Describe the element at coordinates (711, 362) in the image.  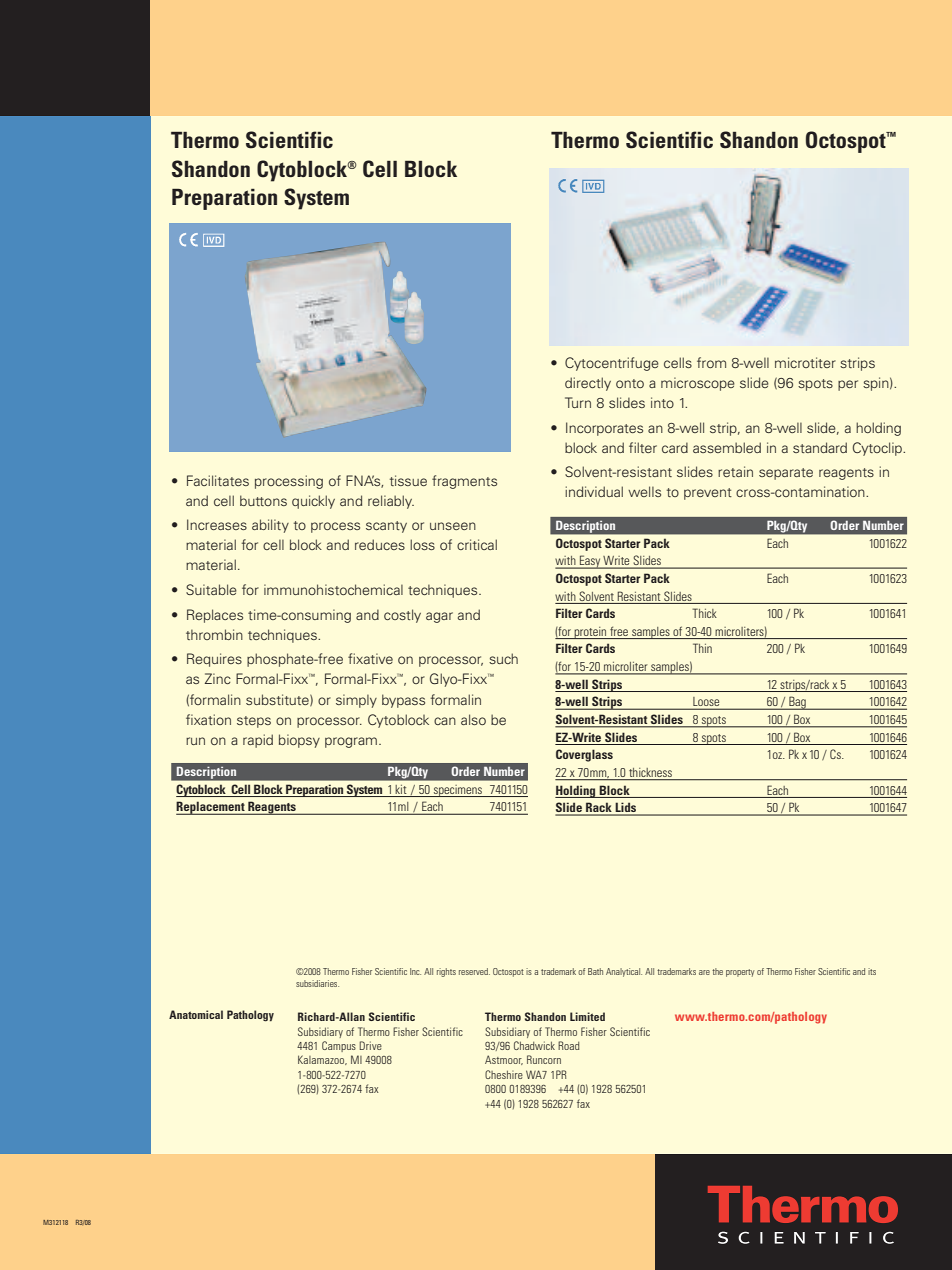
I see `from` at that location.
